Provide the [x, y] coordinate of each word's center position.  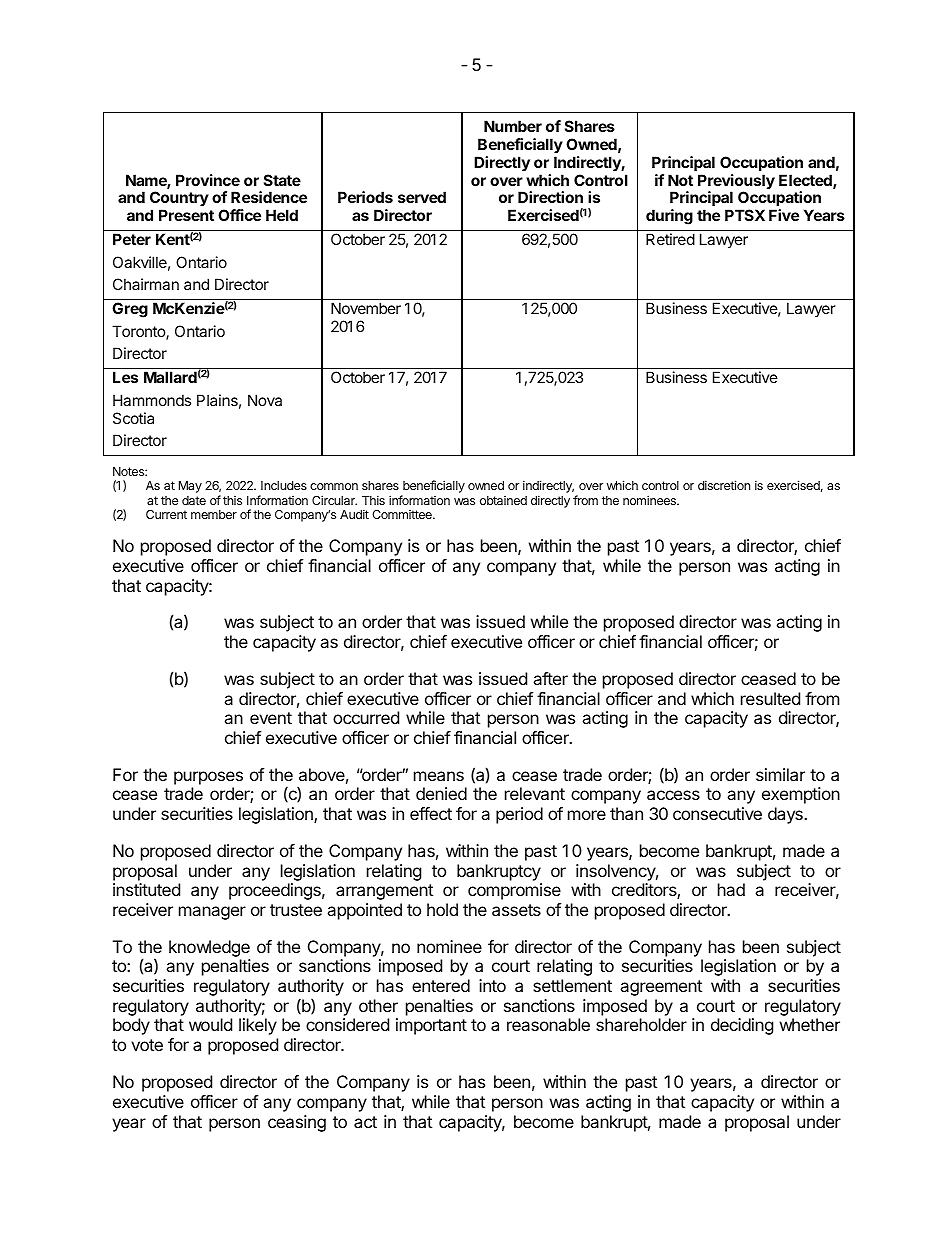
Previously [736, 183]
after [550, 678]
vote [147, 1045]
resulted [770, 698]
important [431, 1026]
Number [513, 126]
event [271, 718]
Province [208, 180]
